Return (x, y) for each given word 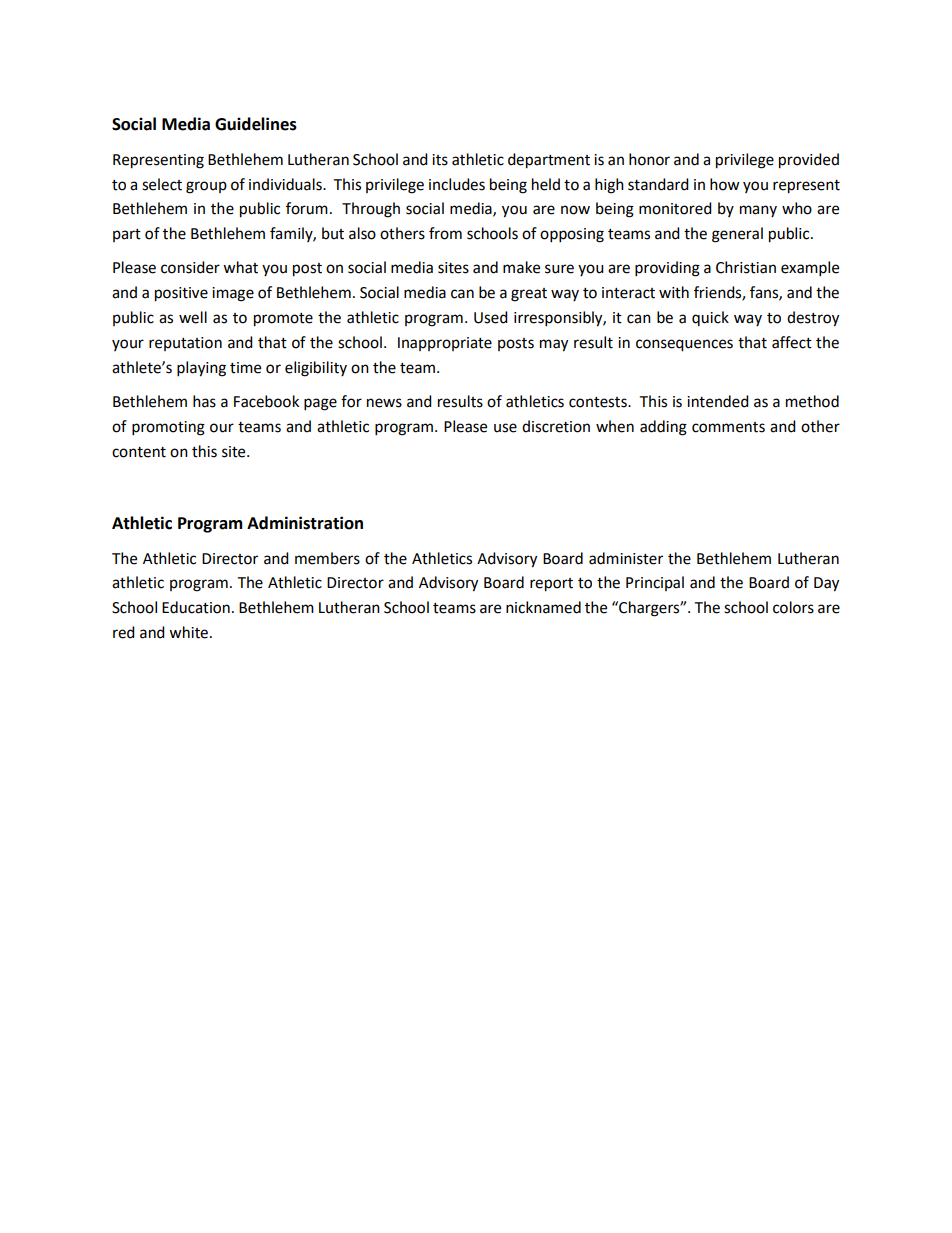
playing (201, 369)
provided (809, 161)
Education (196, 607)
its (440, 160)
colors (793, 607)
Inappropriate (445, 344)
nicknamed (543, 607)
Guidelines (256, 124)
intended (718, 401)
